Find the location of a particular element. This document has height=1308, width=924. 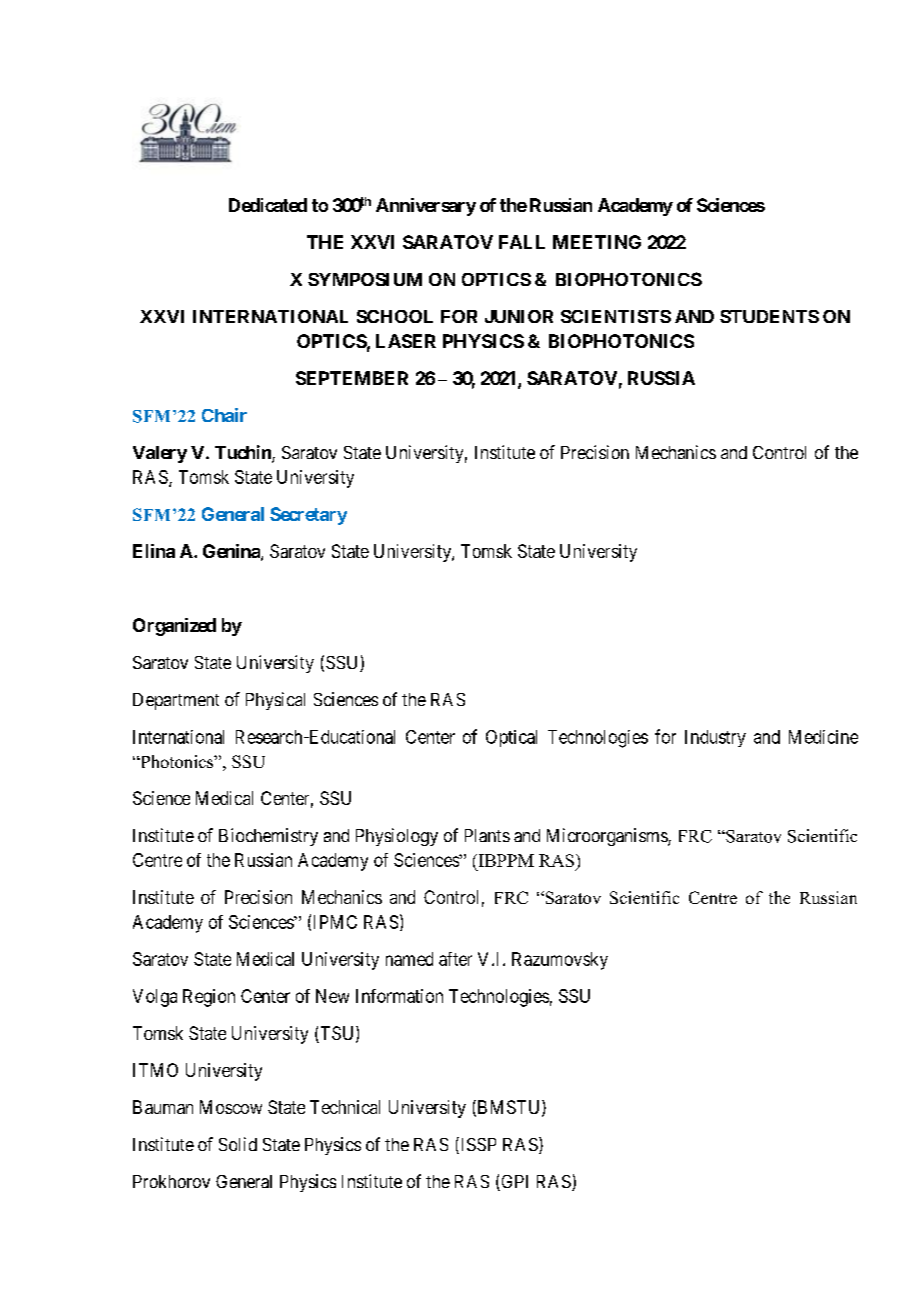

after is located at coordinates (455, 959).
